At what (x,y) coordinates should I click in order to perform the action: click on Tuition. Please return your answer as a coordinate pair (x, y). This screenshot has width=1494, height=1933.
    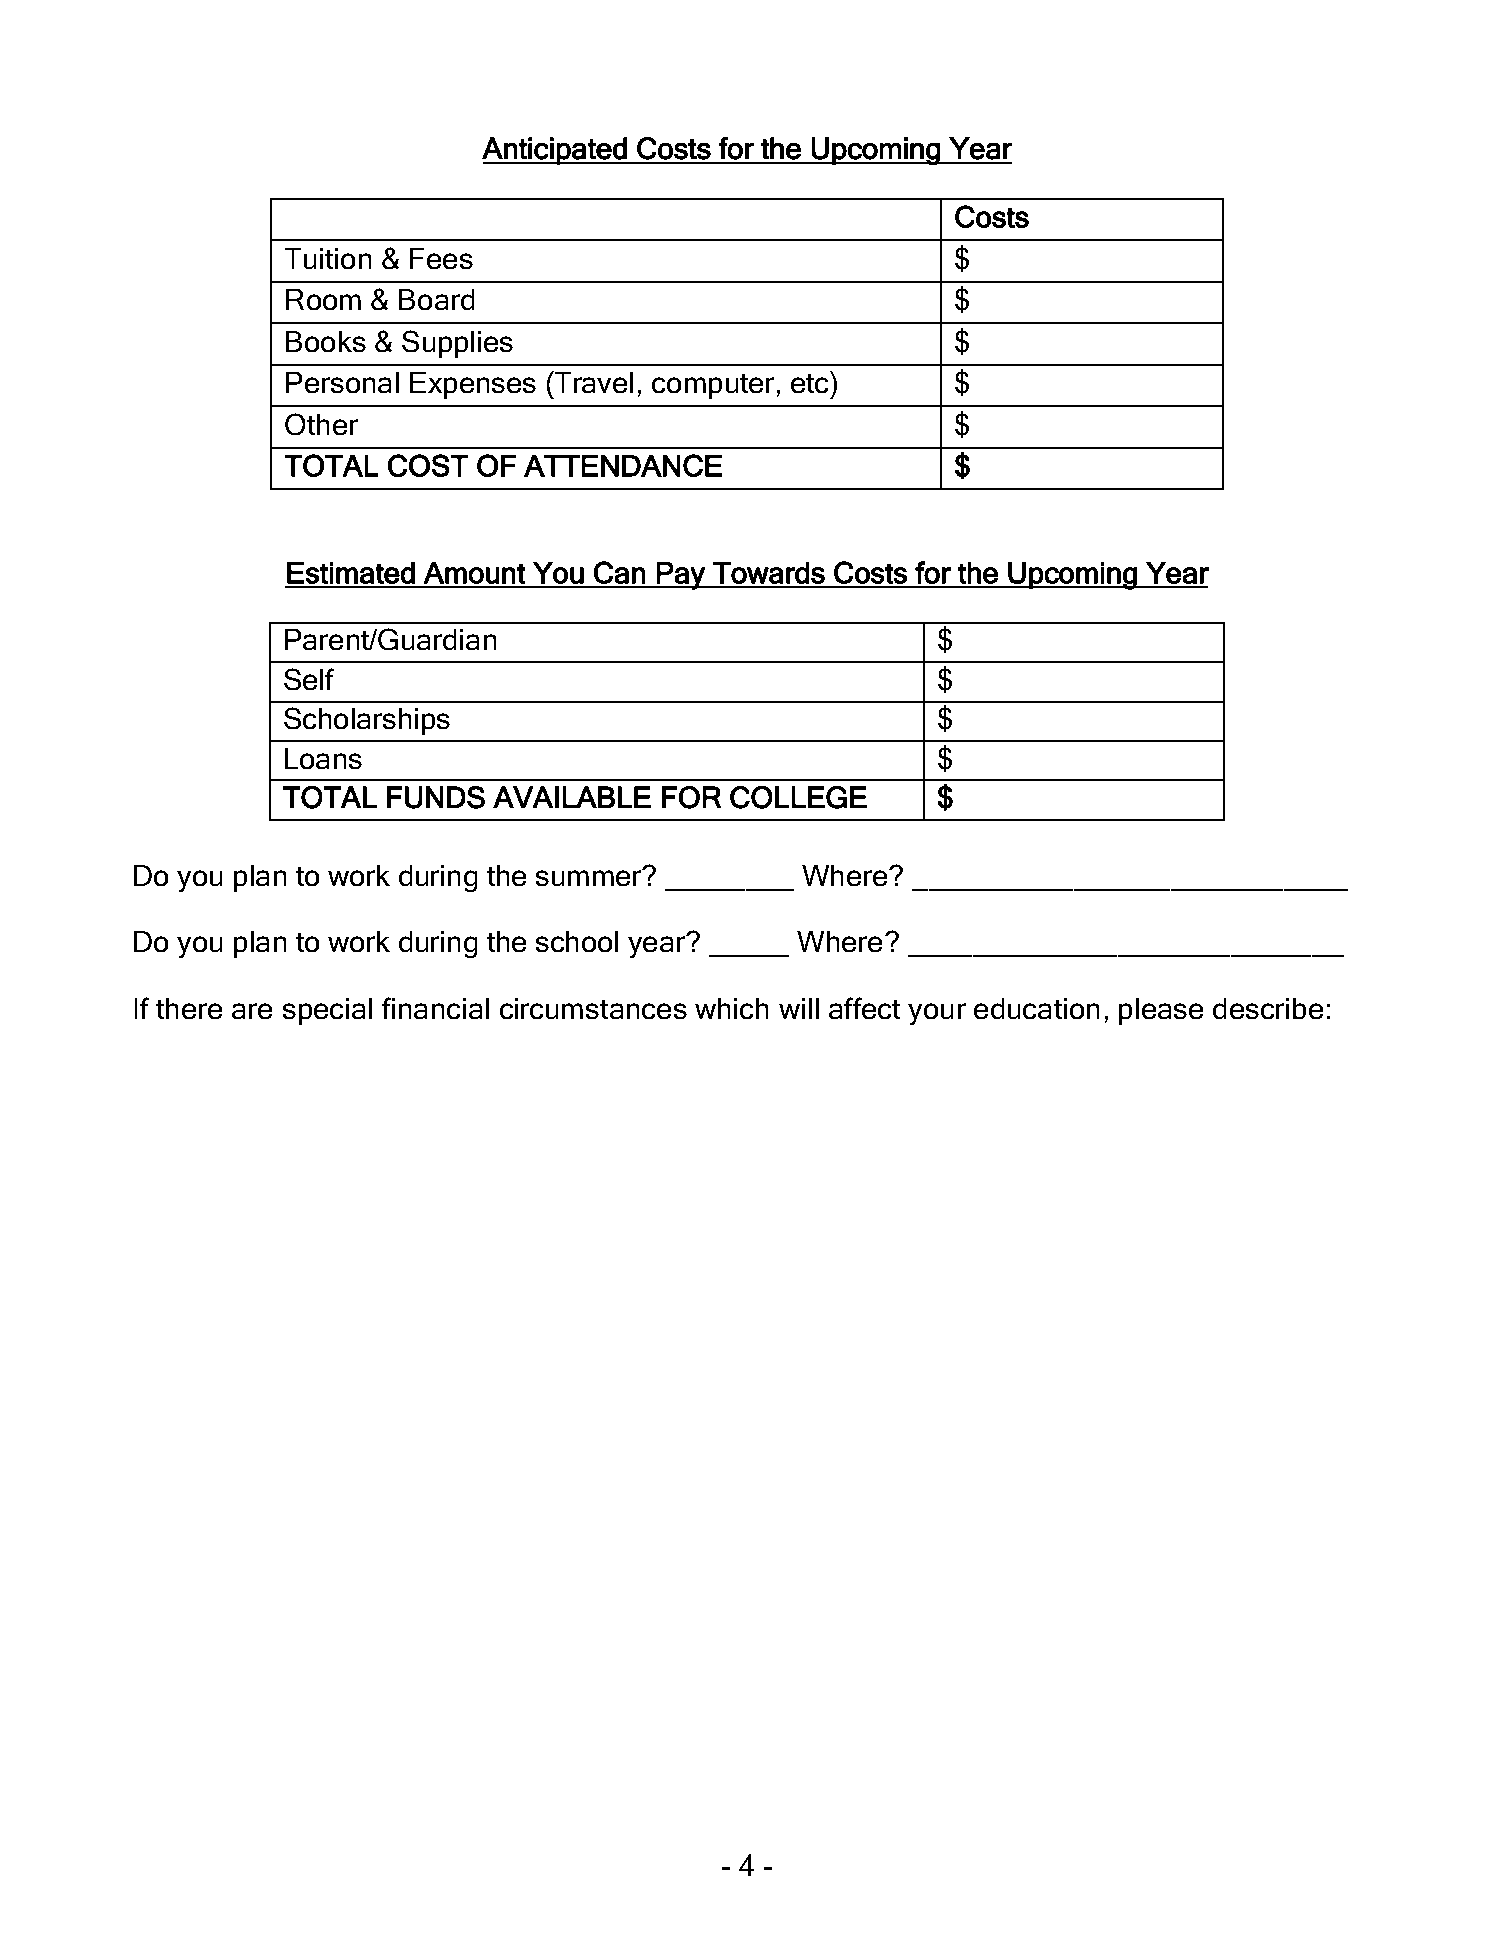
    Looking at the image, I should click on (328, 258).
